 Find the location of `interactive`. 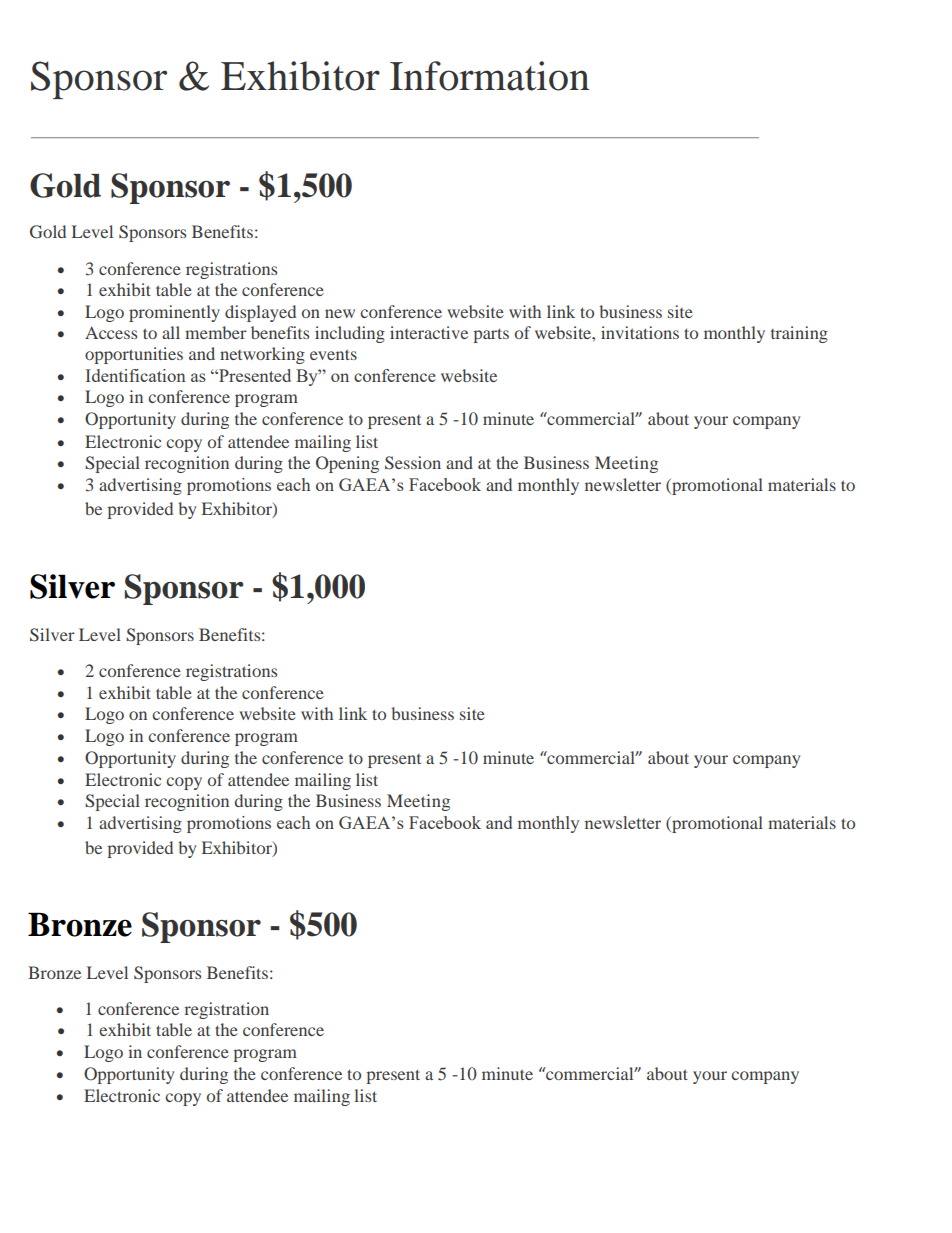

interactive is located at coordinates (429, 332).
